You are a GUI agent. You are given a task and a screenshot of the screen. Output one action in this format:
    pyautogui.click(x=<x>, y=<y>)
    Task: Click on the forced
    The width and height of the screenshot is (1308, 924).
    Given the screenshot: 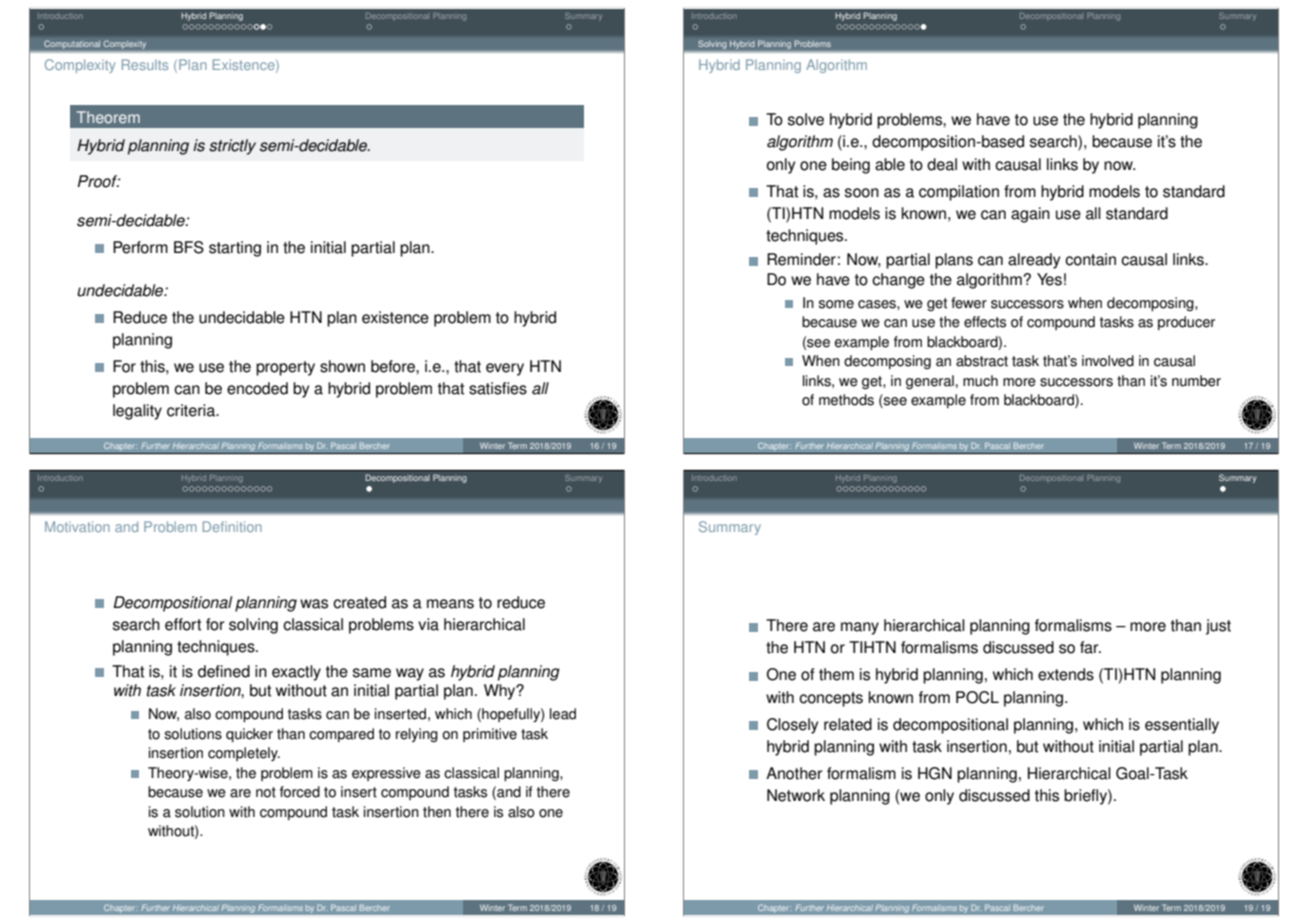 What is the action you would take?
    pyautogui.click(x=300, y=792)
